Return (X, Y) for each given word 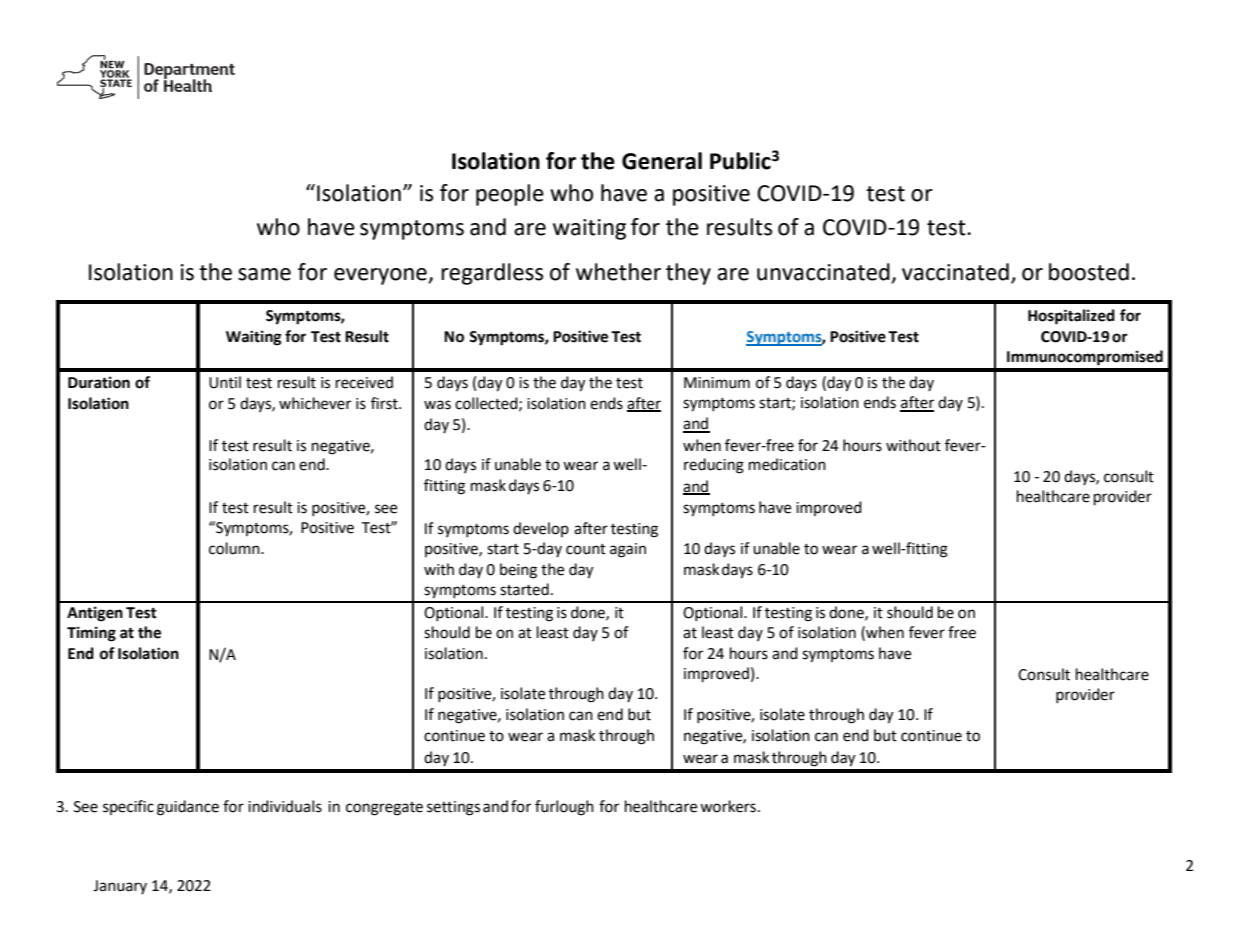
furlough (564, 808)
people (510, 195)
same (264, 274)
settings (453, 808)
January (120, 887)
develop (541, 529)
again (628, 550)
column (235, 548)
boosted (1089, 272)
